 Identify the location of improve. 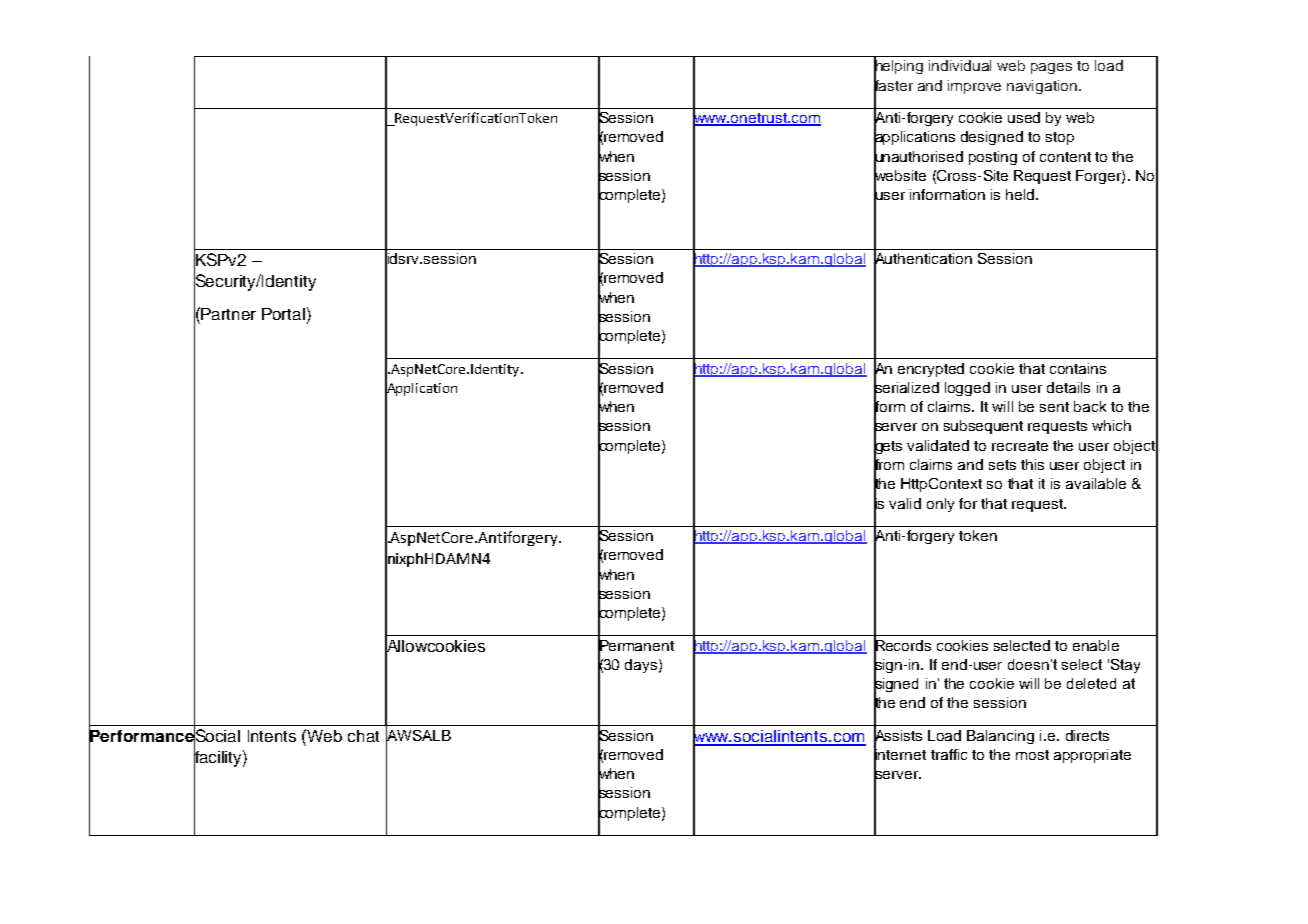
(974, 87).
